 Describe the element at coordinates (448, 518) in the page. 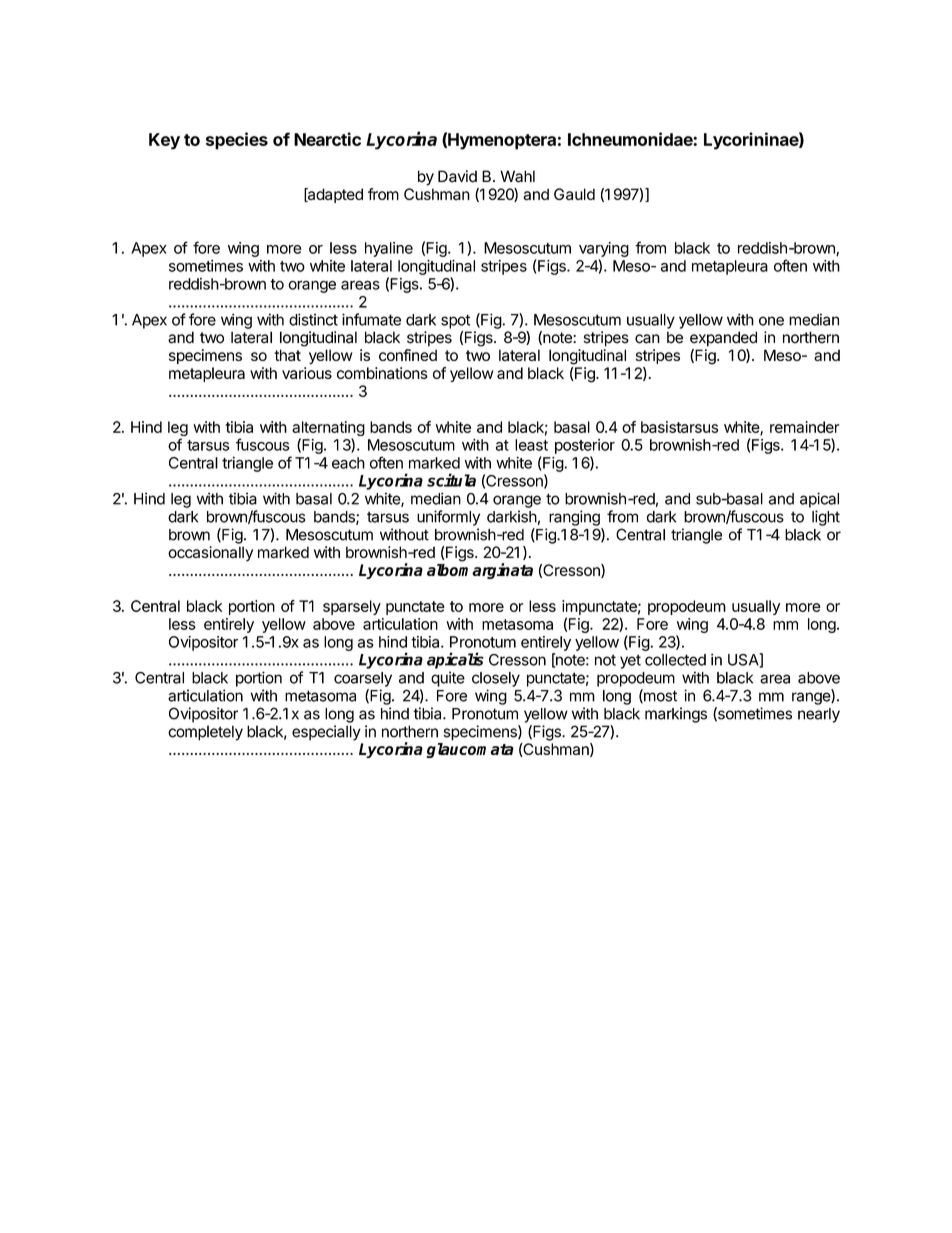

I see `uniformly` at that location.
